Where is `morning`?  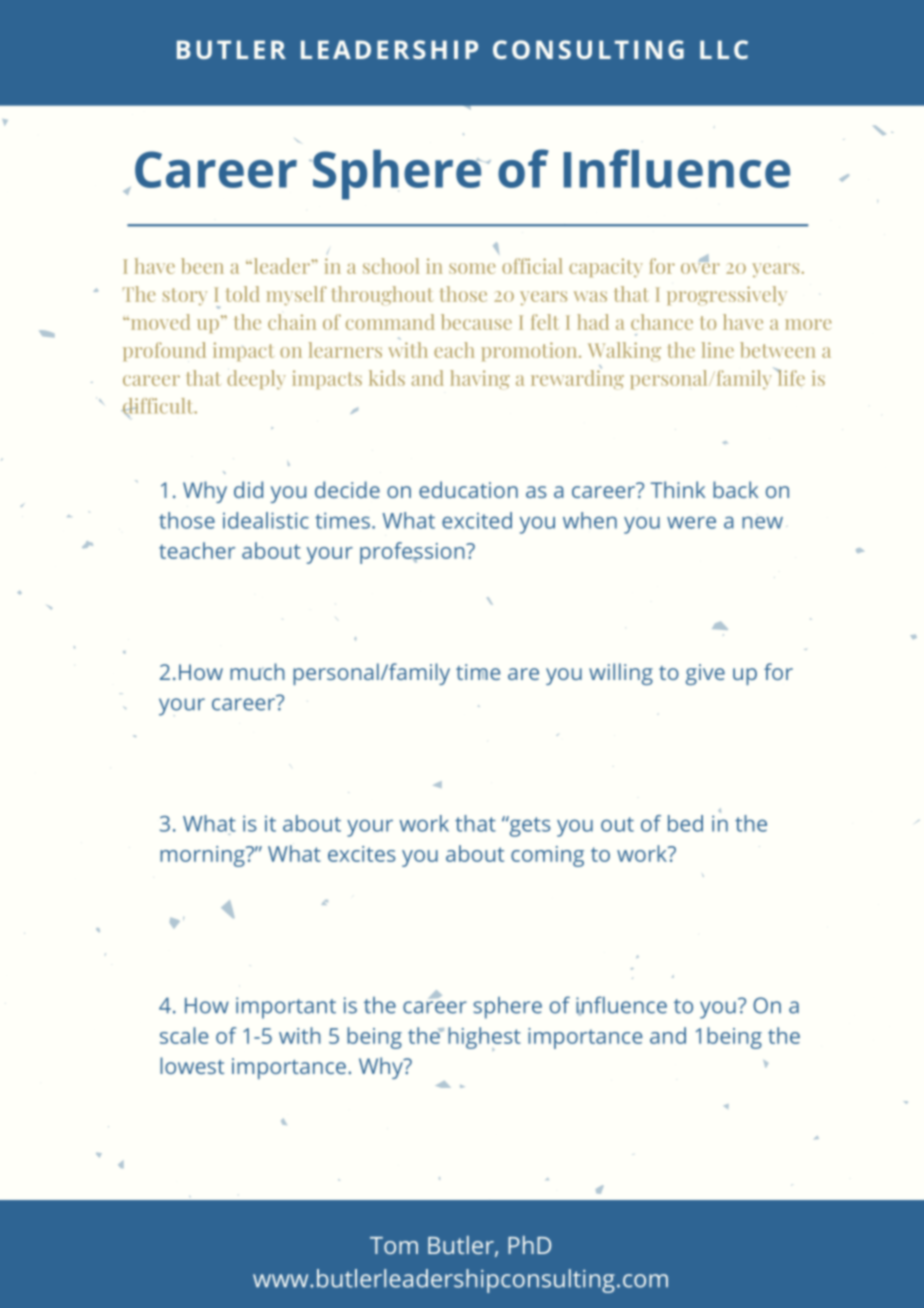
morning is located at coordinates (203, 856).
